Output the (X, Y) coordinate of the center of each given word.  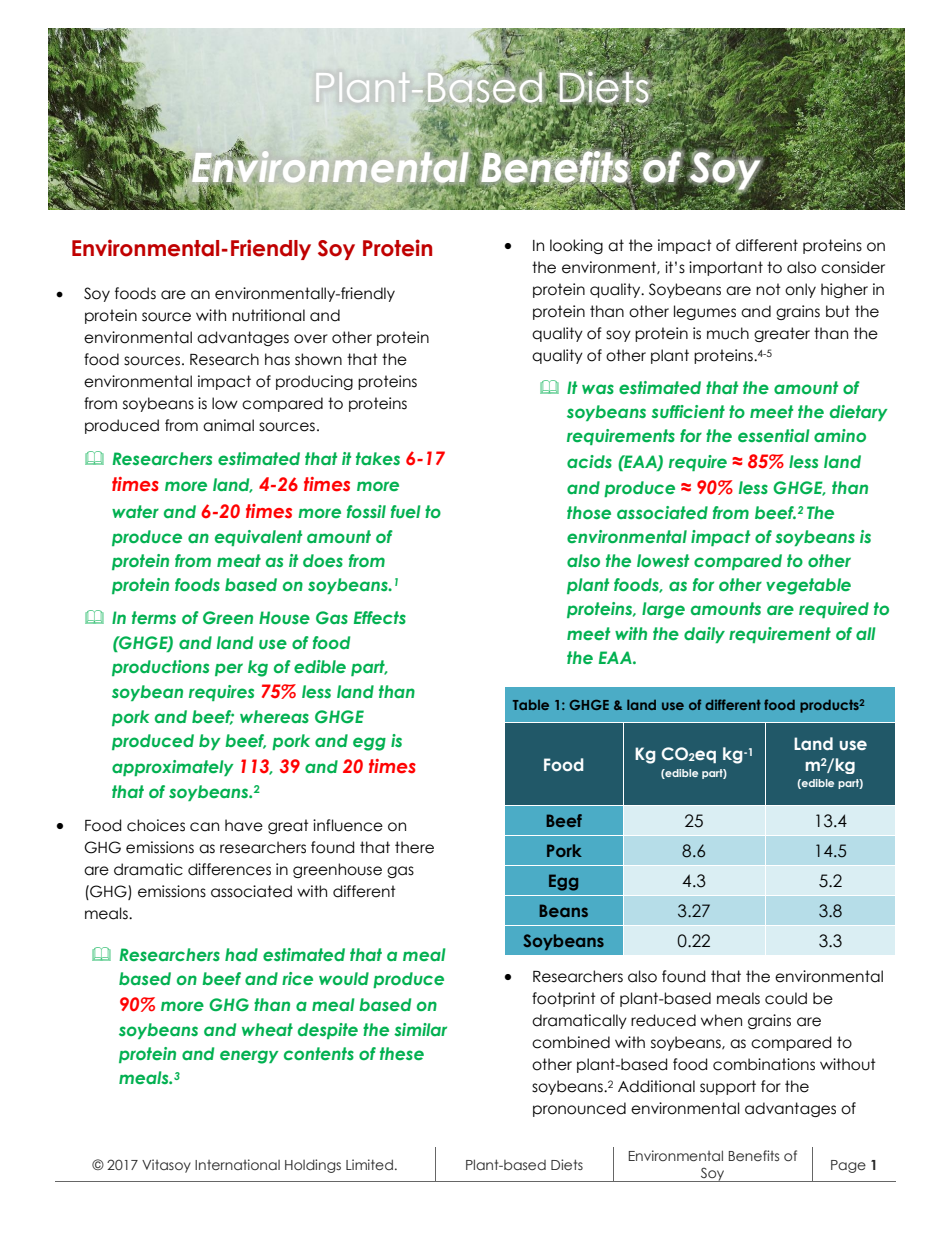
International (237, 1164)
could (786, 998)
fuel (406, 511)
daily (704, 635)
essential (774, 435)
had (241, 954)
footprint (564, 999)
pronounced (579, 1109)
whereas (274, 716)
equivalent (258, 538)
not (768, 289)
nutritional (268, 315)
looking (576, 246)
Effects (380, 617)
